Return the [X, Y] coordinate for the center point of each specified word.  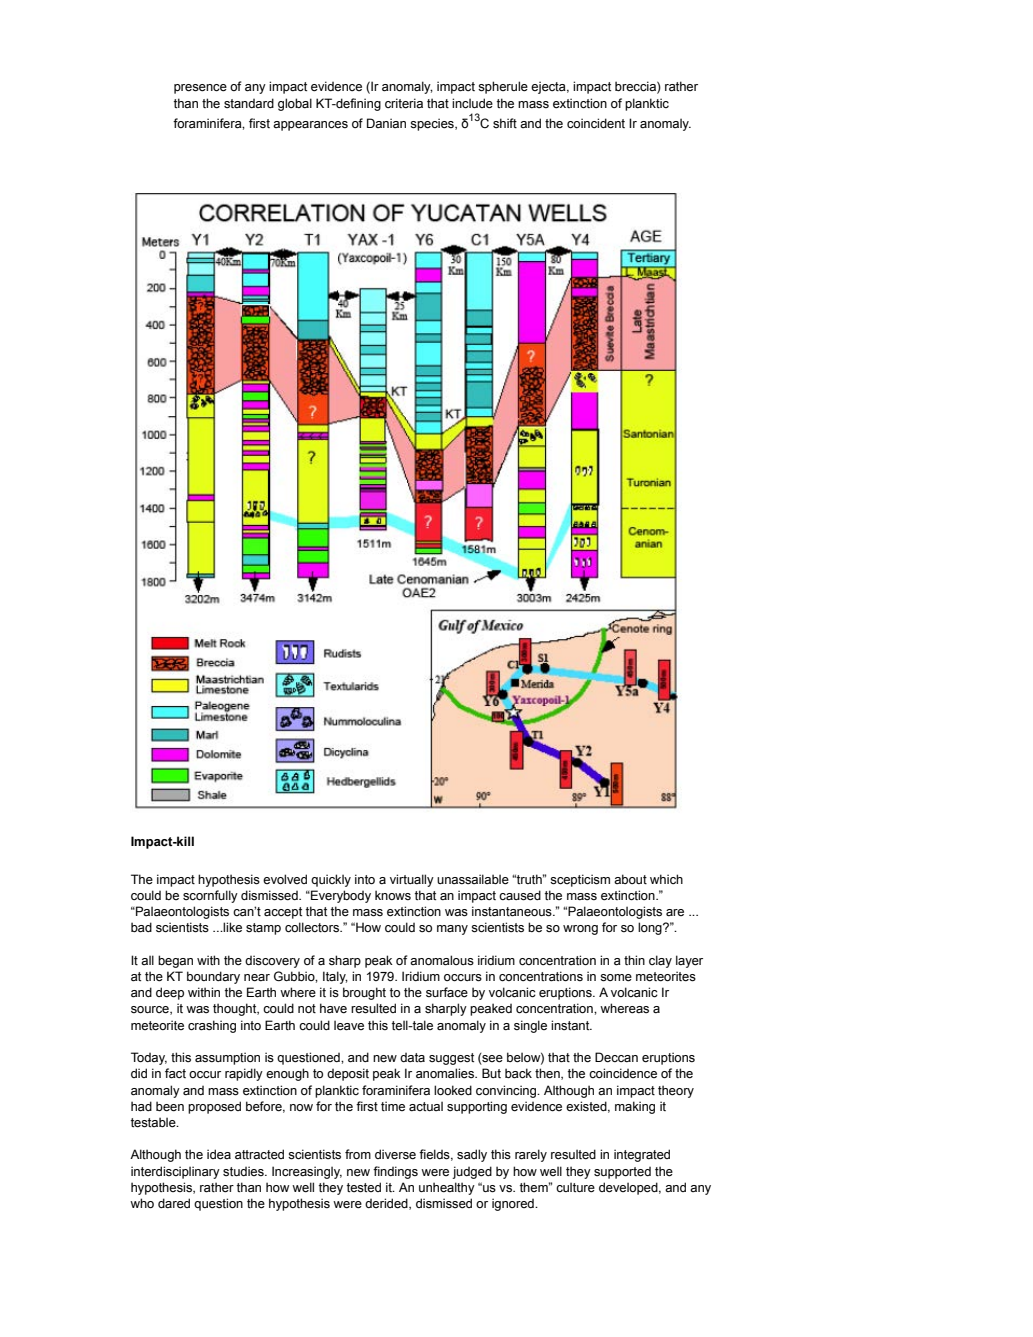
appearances [310, 126]
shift [505, 123]
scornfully [210, 896]
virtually [412, 880]
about [630, 879]
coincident [596, 123]
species [433, 124]
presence [200, 89]
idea [219, 1154]
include [472, 103]
